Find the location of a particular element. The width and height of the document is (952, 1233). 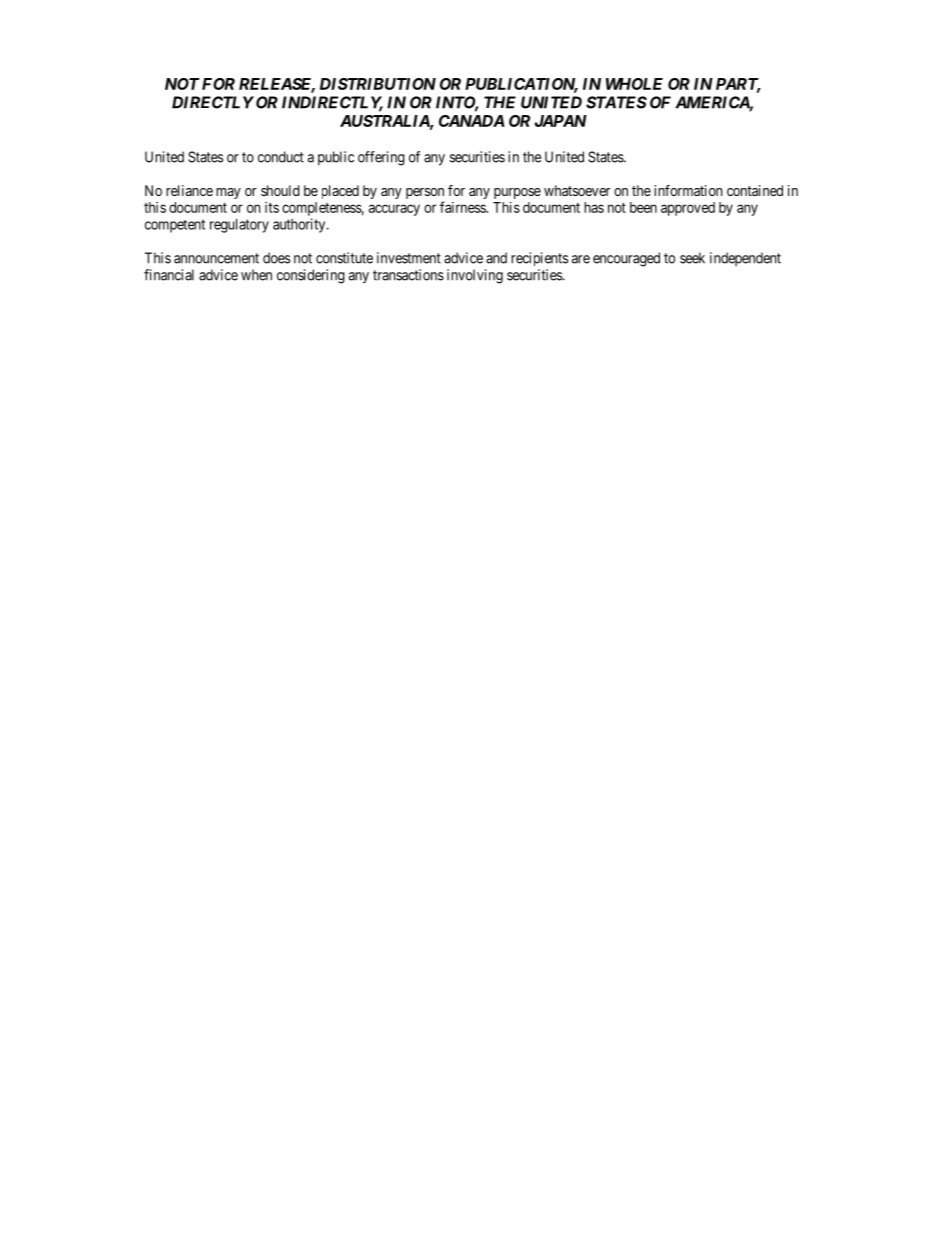

and is located at coordinates (496, 258).
